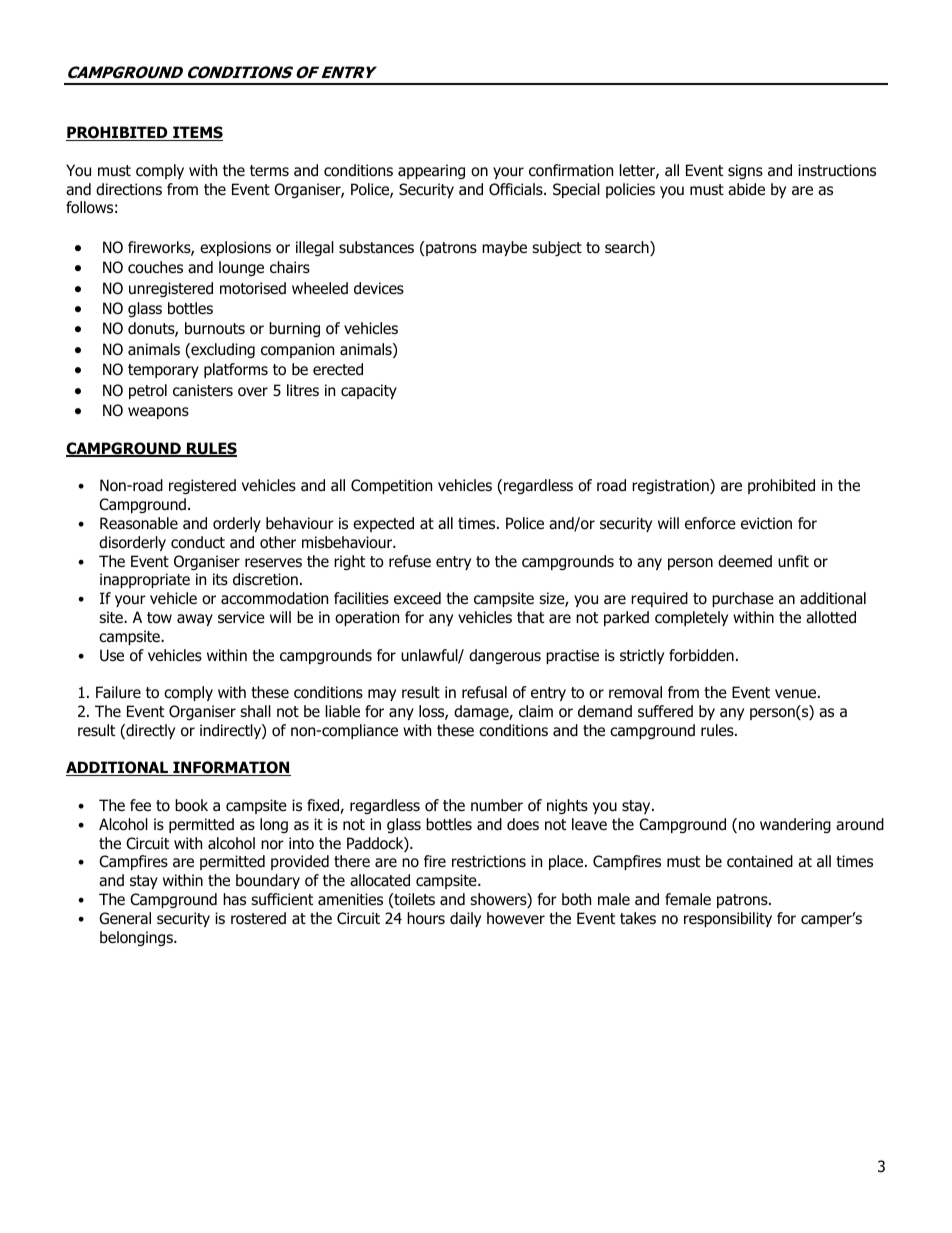 This screenshot has height=1233, width=952. What do you see at coordinates (197, 133) in the screenshot?
I see `ITEMS` at bounding box center [197, 133].
